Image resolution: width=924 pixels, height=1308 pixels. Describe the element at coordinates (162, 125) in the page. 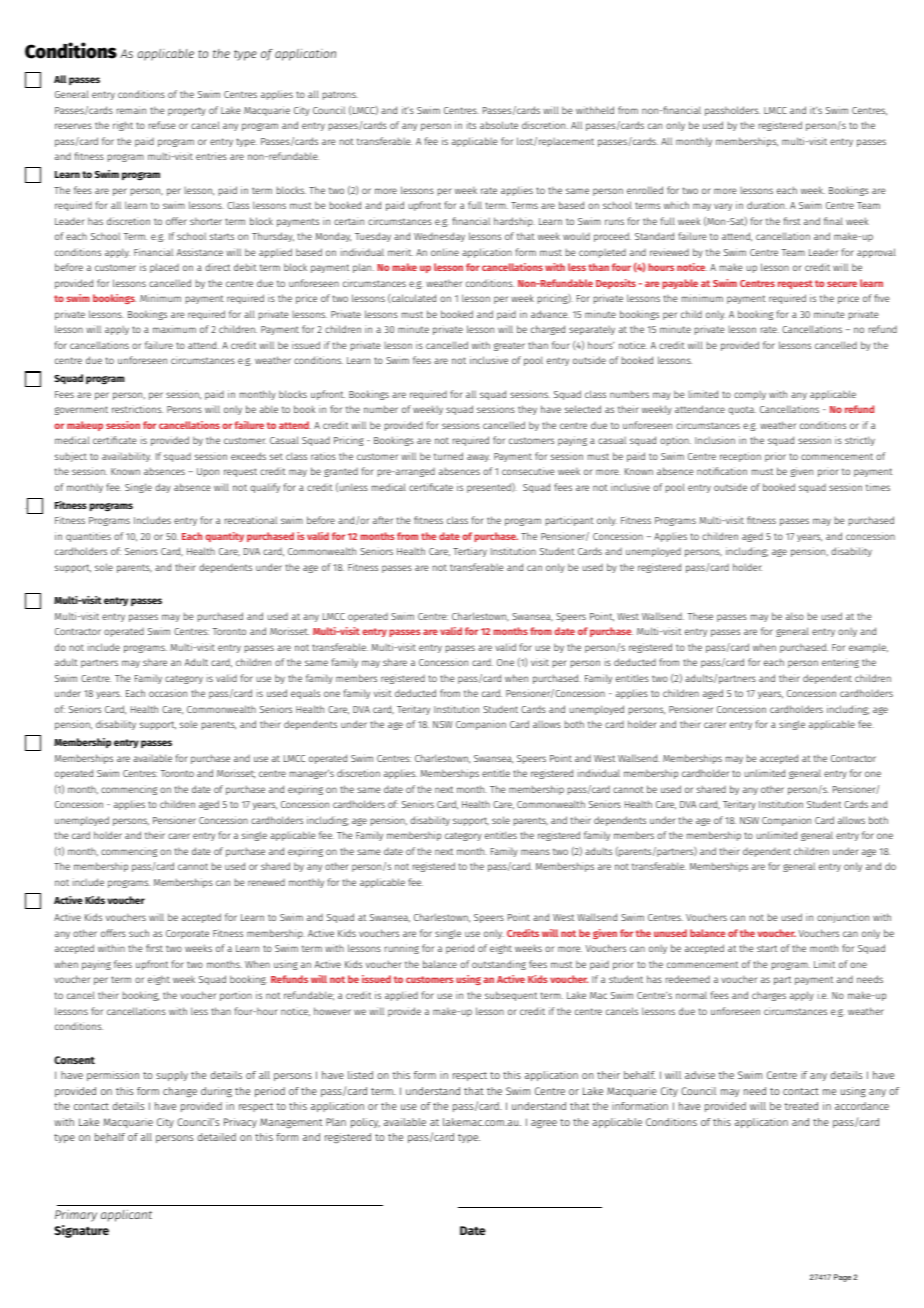

I see `refuse` at that location.
